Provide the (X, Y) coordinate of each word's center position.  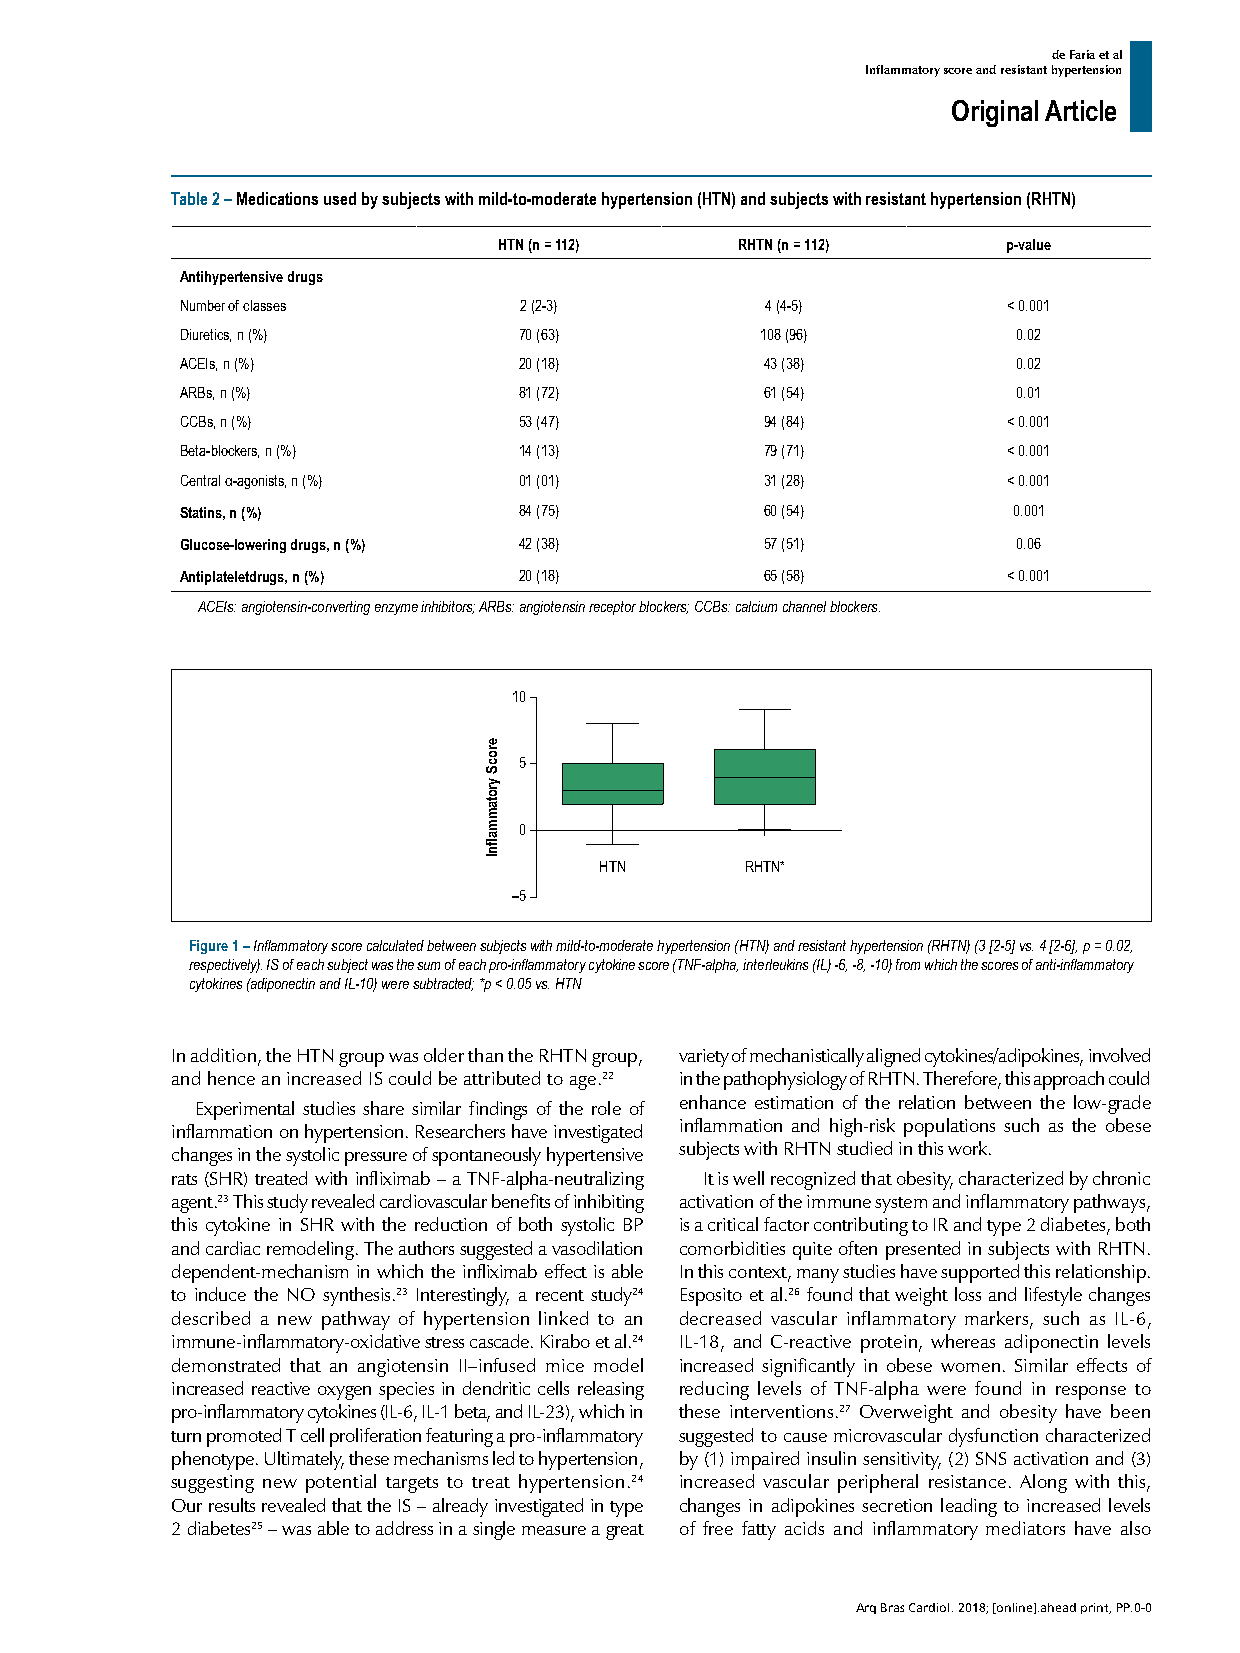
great (625, 1532)
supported (980, 1273)
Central (200, 480)
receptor (612, 608)
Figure (209, 947)
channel (804, 606)
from (908, 964)
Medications (277, 198)
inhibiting (609, 1203)
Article (1080, 110)
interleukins (775, 964)
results (232, 1505)
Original (995, 113)
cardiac (233, 1248)
